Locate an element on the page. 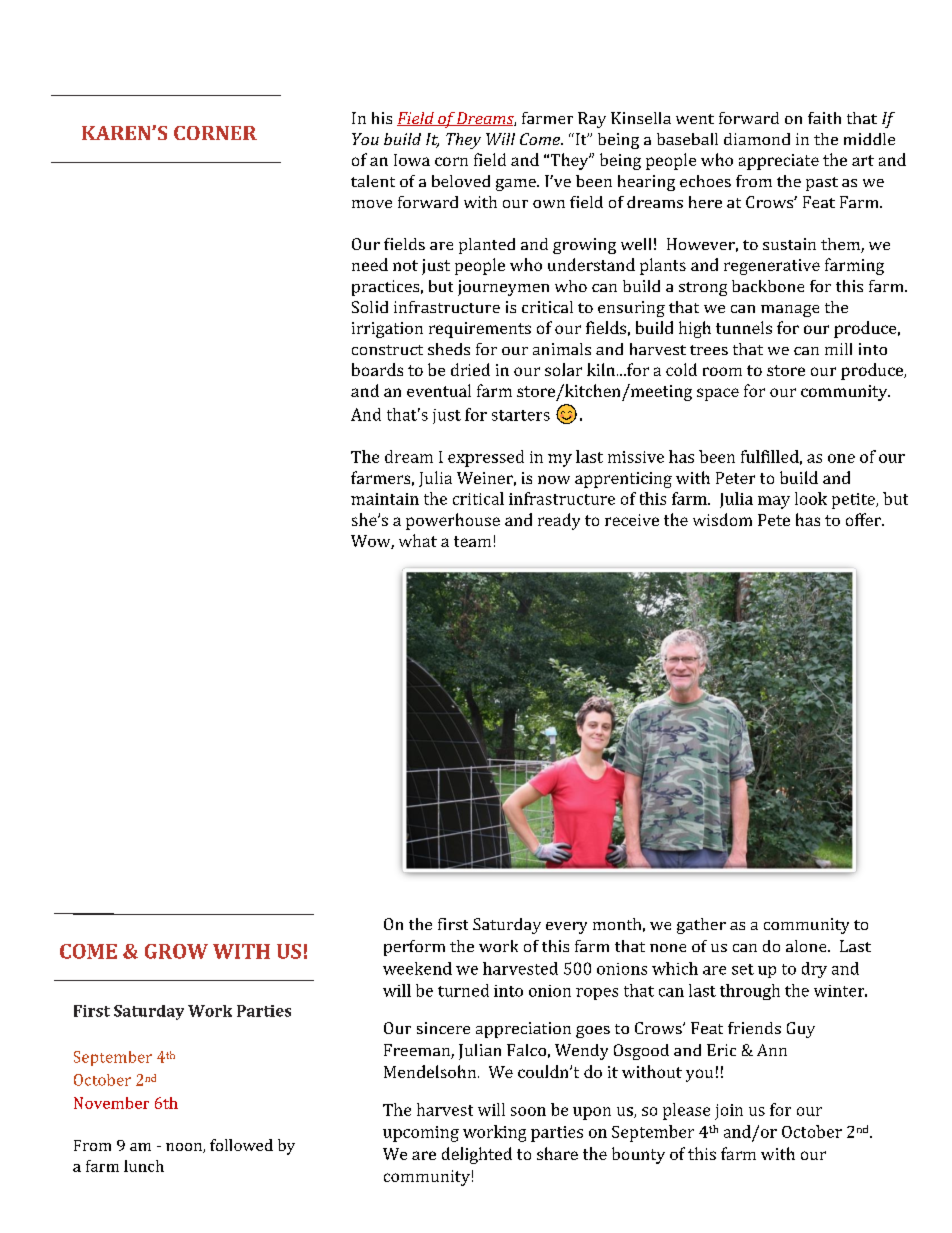 The image size is (952, 1233). installing is located at coordinates (681, 738).
